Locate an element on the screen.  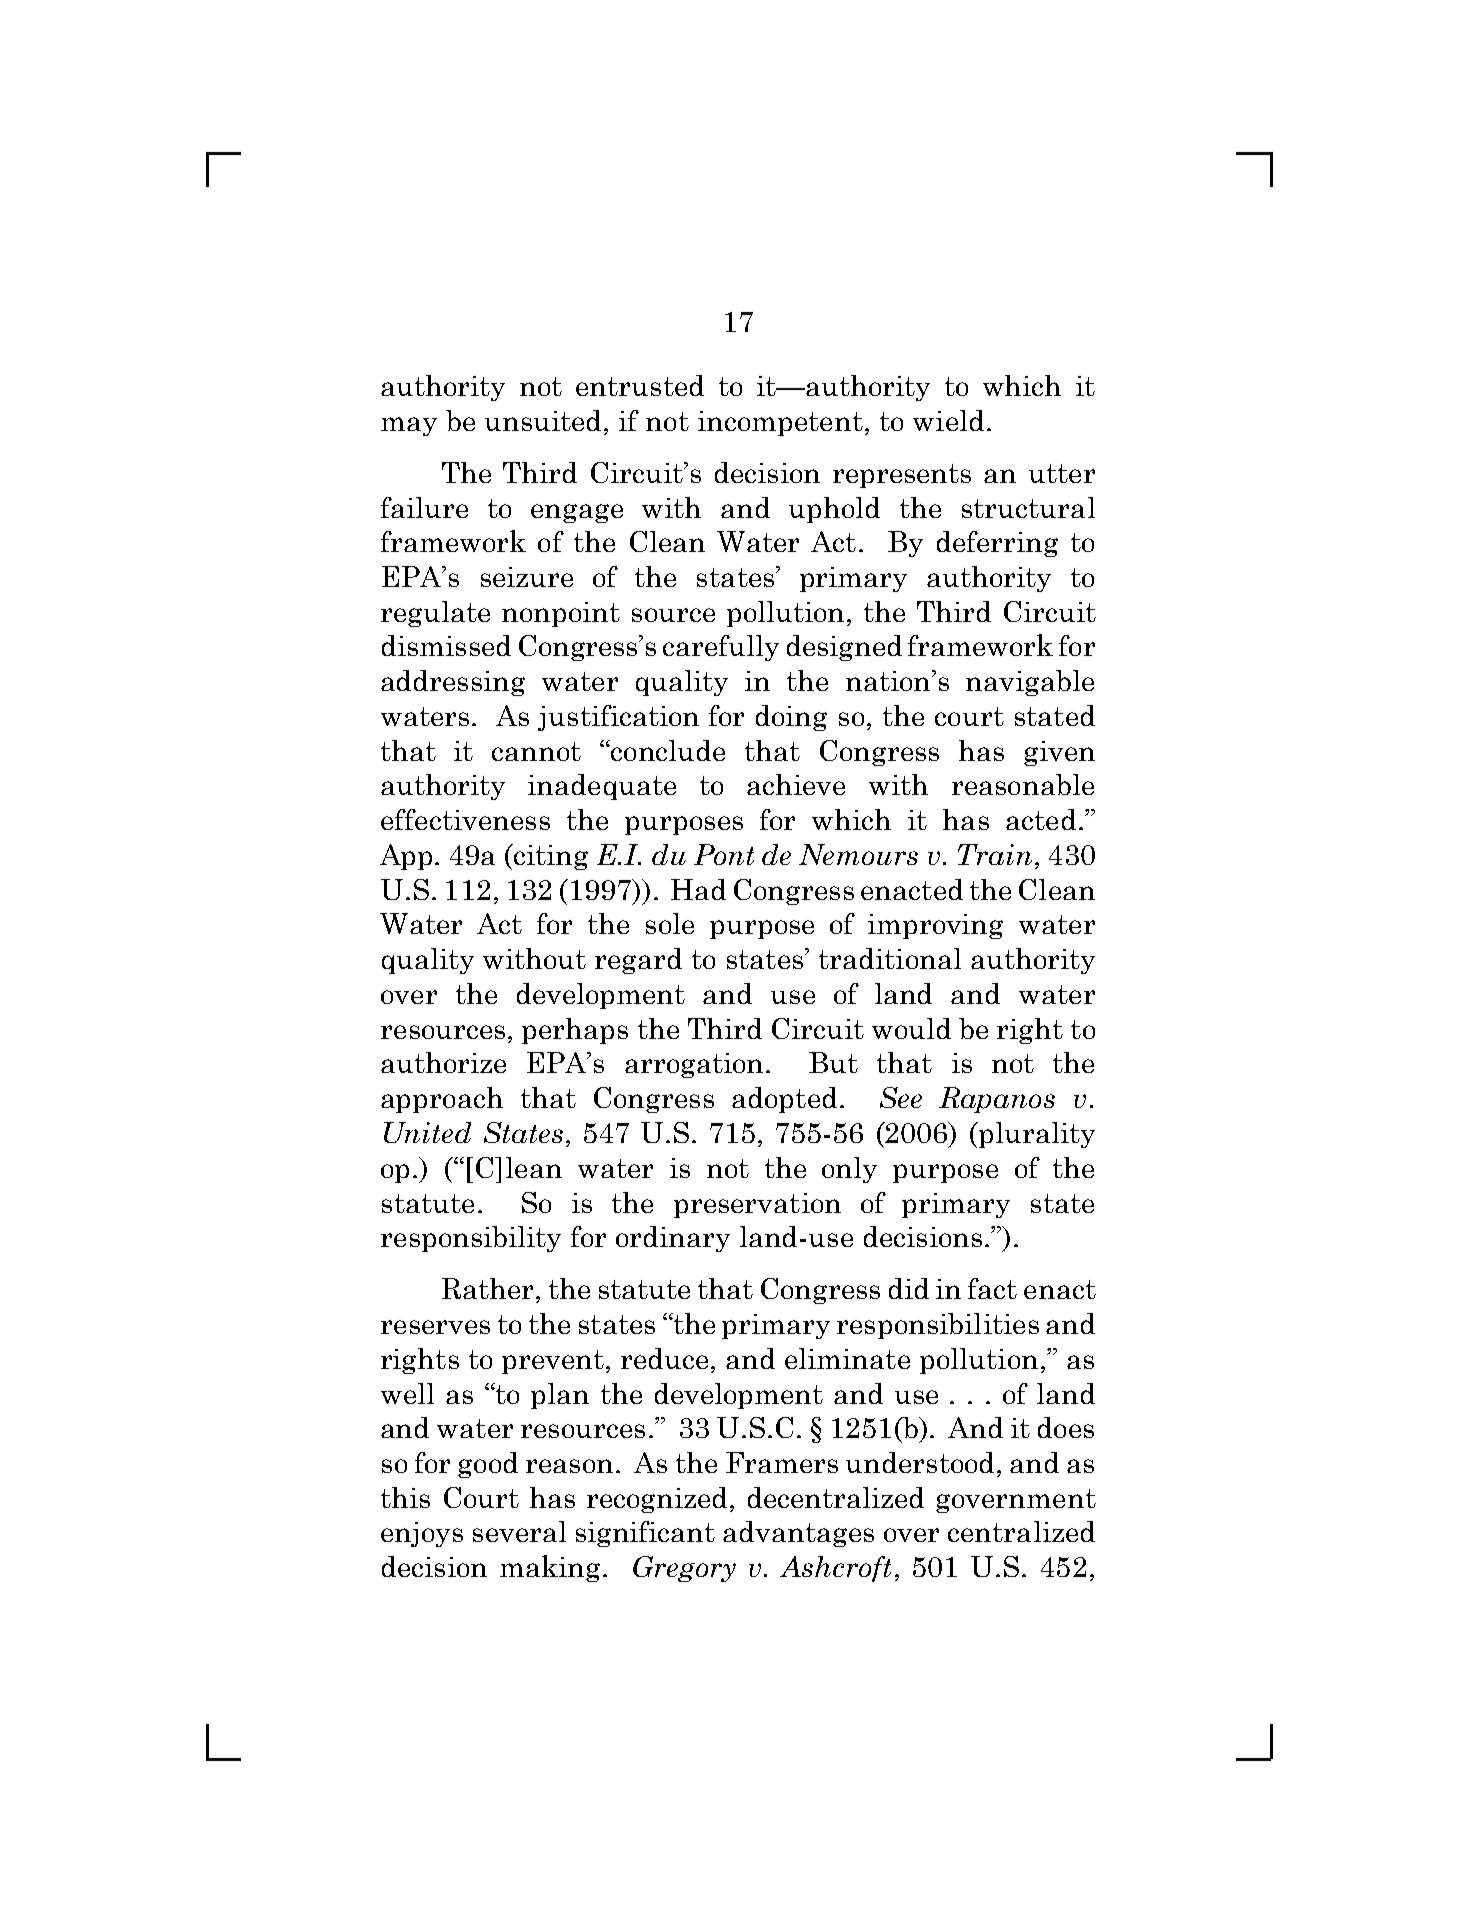
incompetent is located at coordinates (780, 423).
